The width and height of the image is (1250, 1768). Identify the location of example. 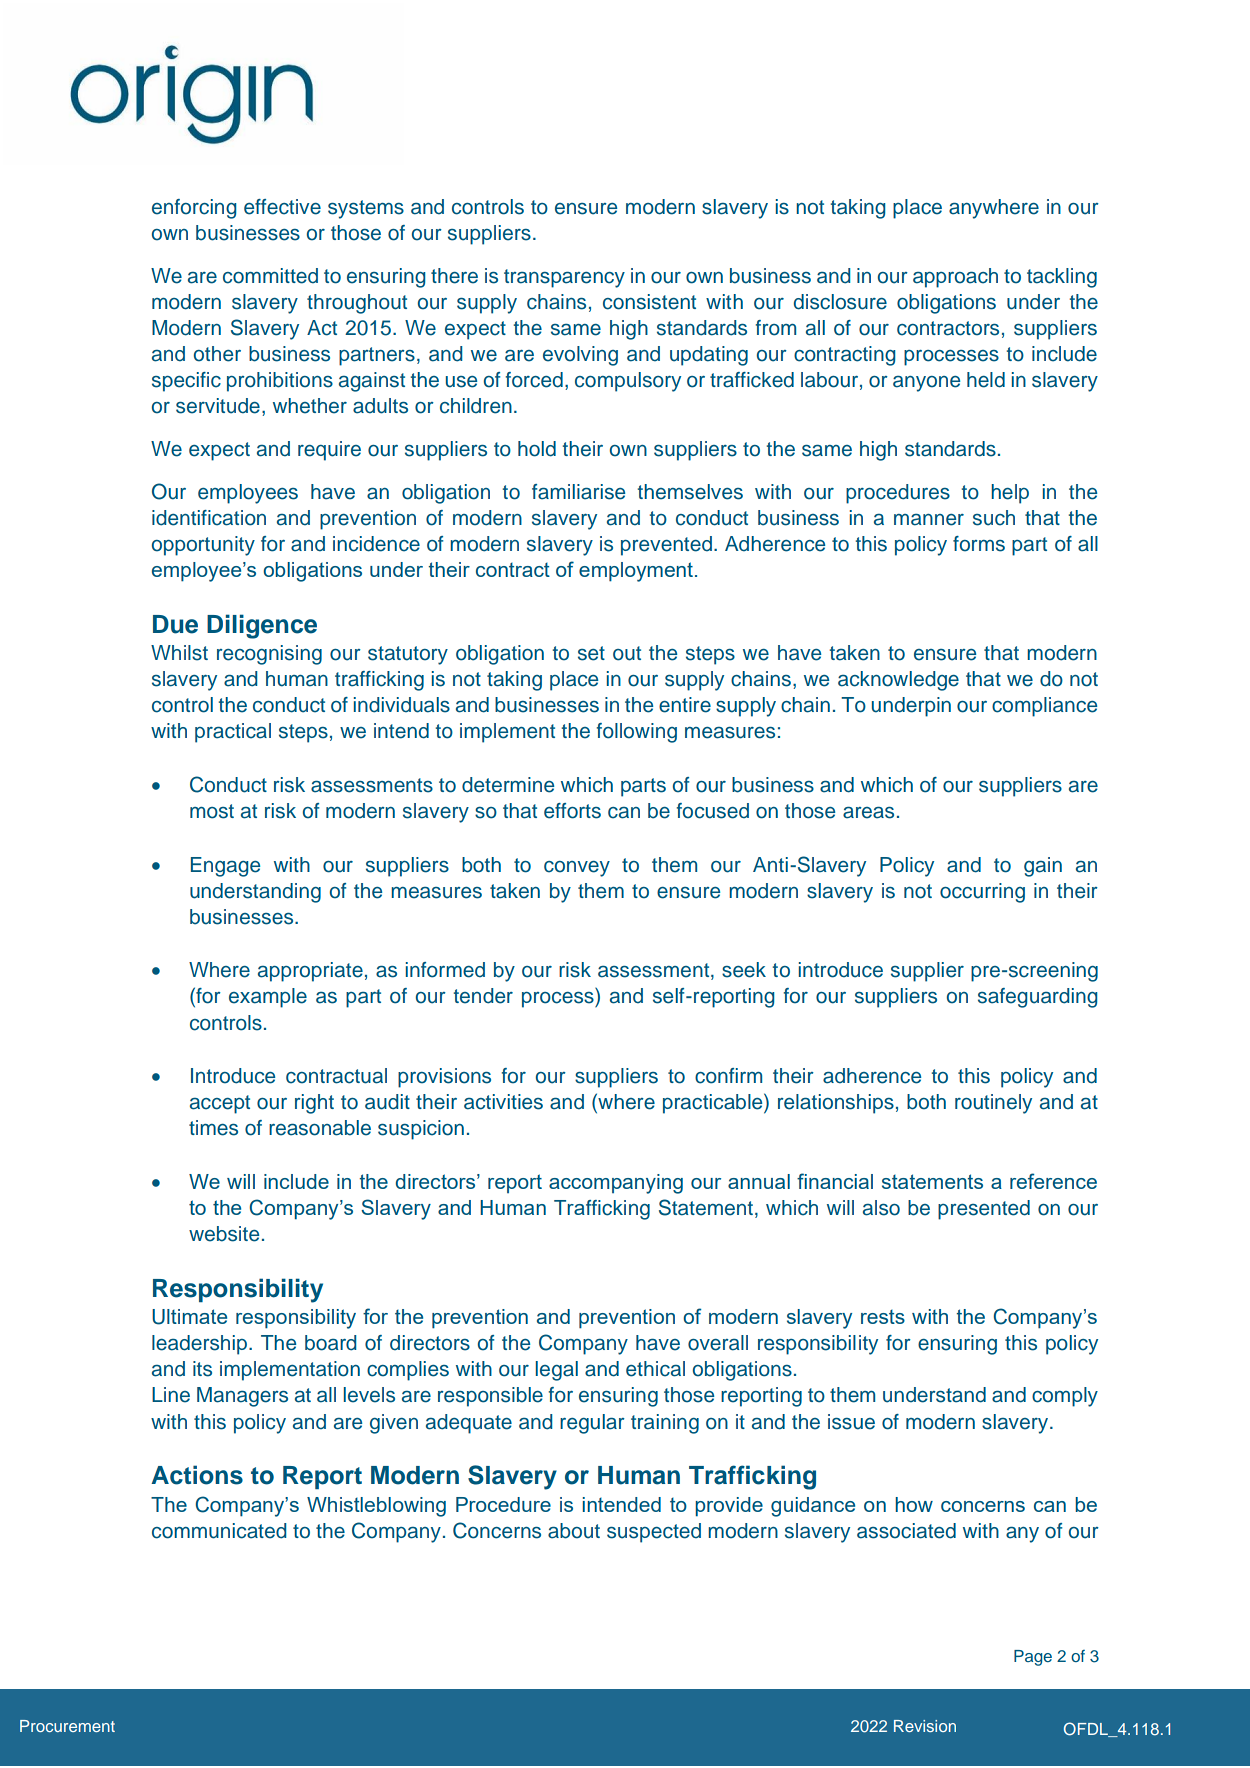
(268, 998).
